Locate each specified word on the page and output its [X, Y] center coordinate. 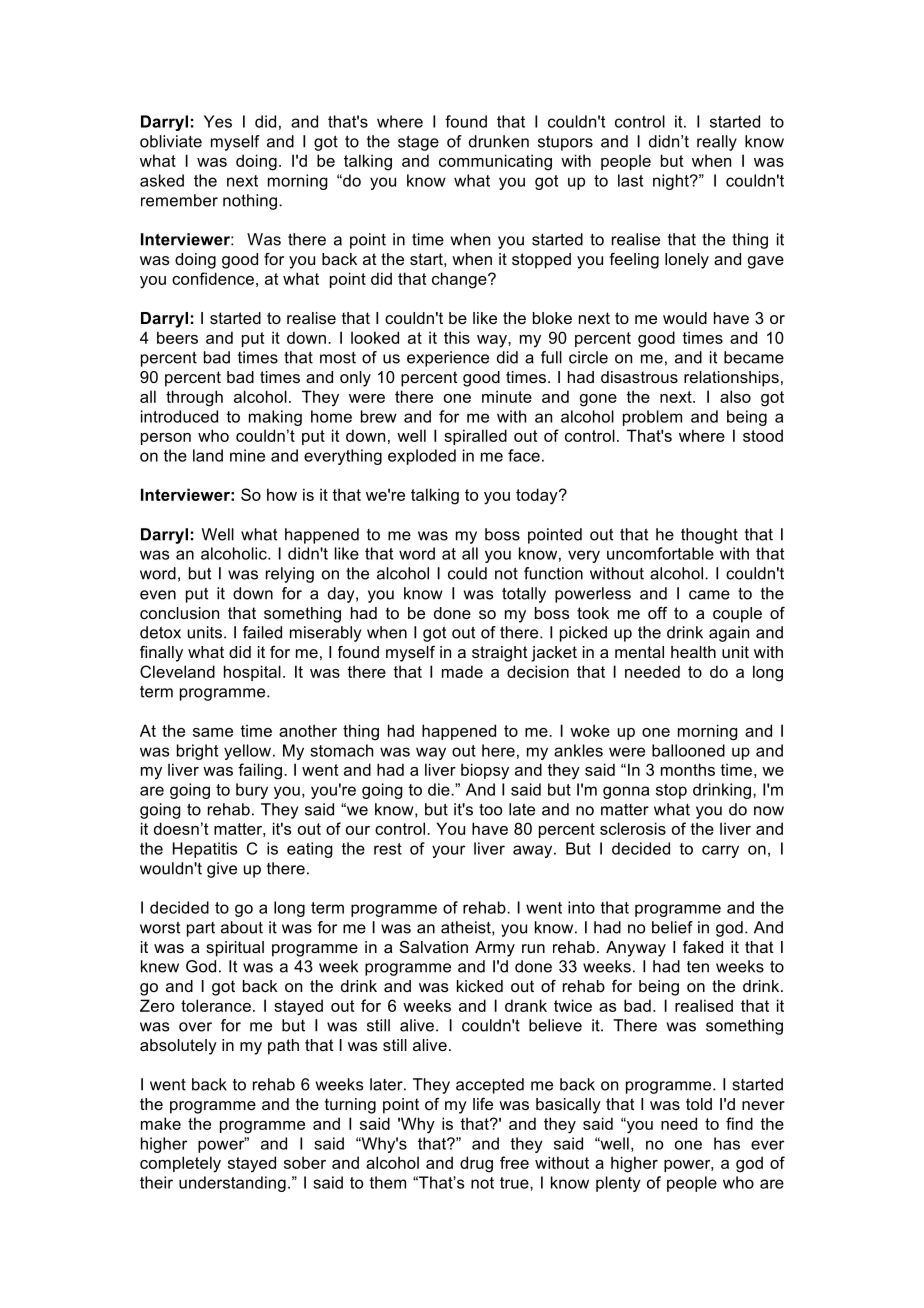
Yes [218, 121]
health [693, 652]
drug [476, 1164]
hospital [252, 673]
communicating [495, 162]
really [717, 143]
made [462, 671]
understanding [232, 1184]
